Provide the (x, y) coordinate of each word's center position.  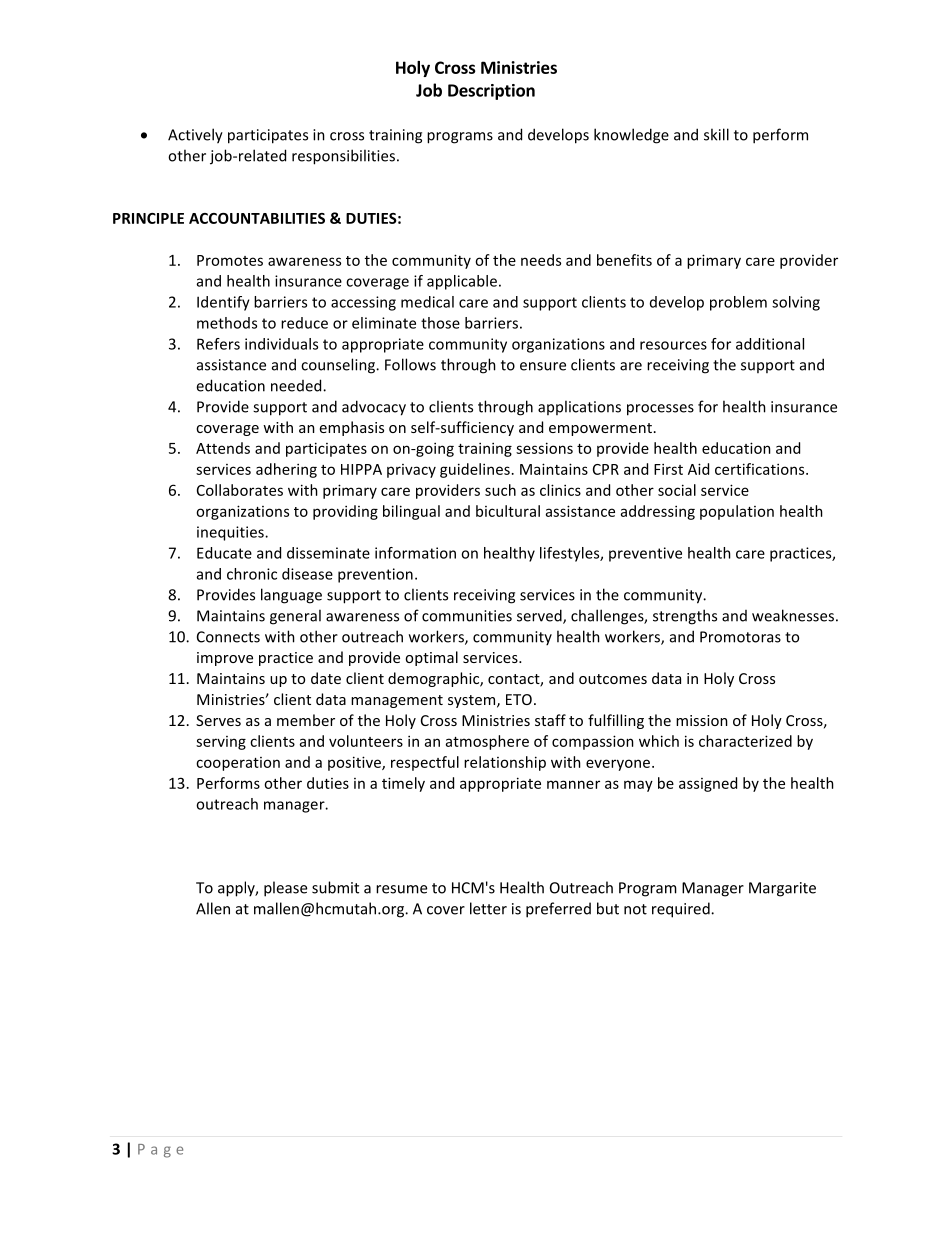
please (285, 889)
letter (488, 908)
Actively (195, 136)
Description (491, 92)
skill (716, 134)
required (682, 910)
